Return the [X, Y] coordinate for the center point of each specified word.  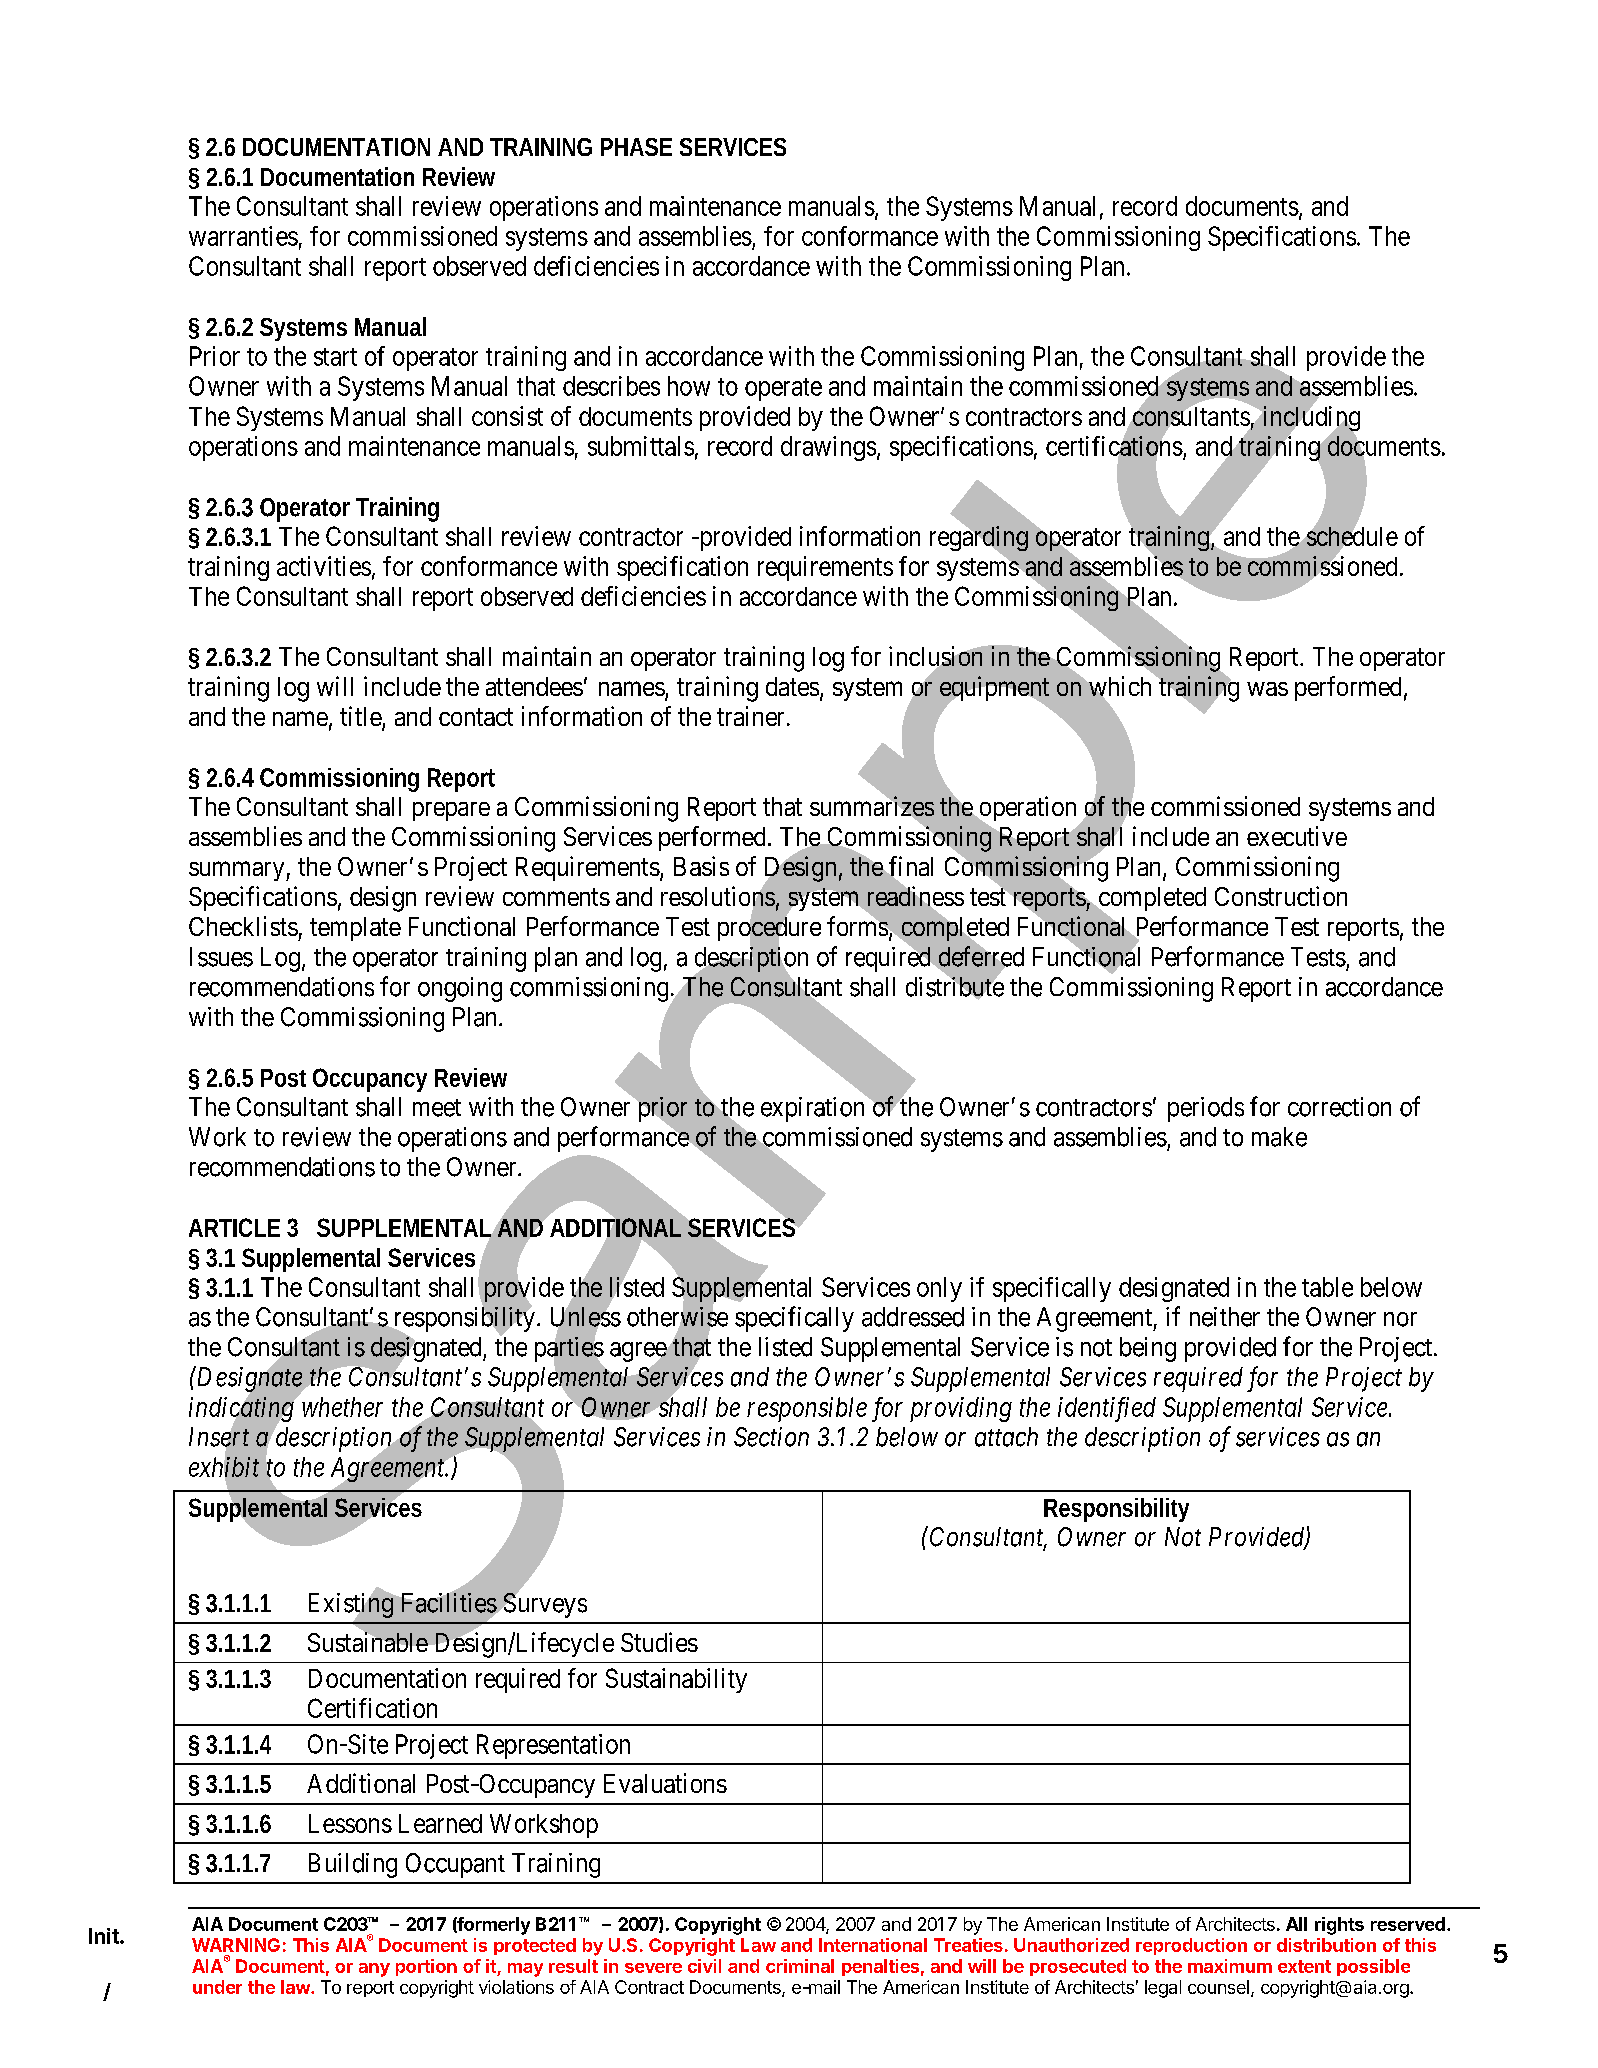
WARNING [236, 1945]
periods [1206, 1109]
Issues [221, 957]
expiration [814, 1109]
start [335, 357]
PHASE [636, 147]
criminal [800, 1966]
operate [783, 389]
